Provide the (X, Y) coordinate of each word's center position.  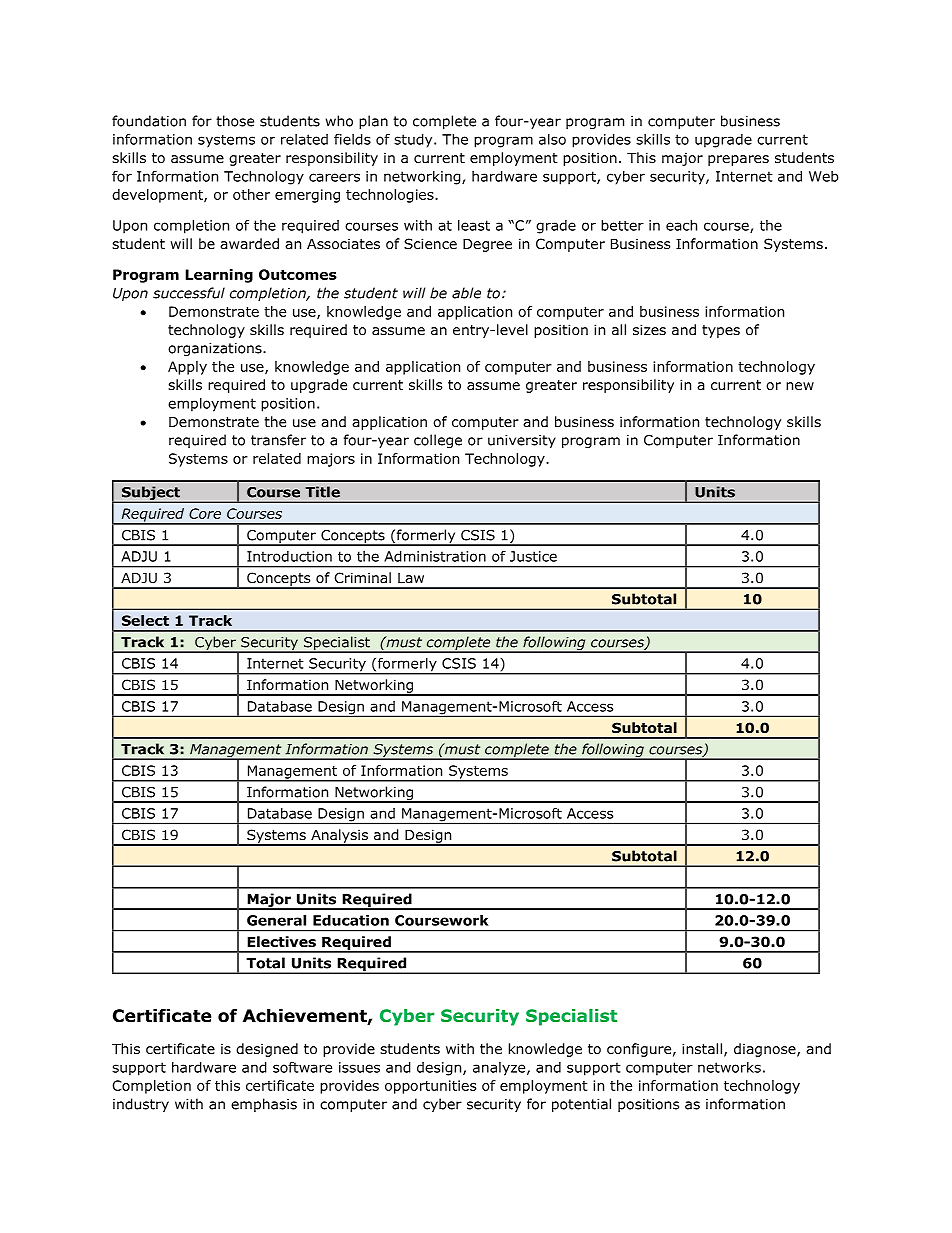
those (235, 121)
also (552, 139)
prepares (738, 160)
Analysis (339, 837)
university (522, 441)
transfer (278, 440)
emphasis (264, 1105)
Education (351, 920)
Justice (533, 556)
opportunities (430, 1087)
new (800, 386)
